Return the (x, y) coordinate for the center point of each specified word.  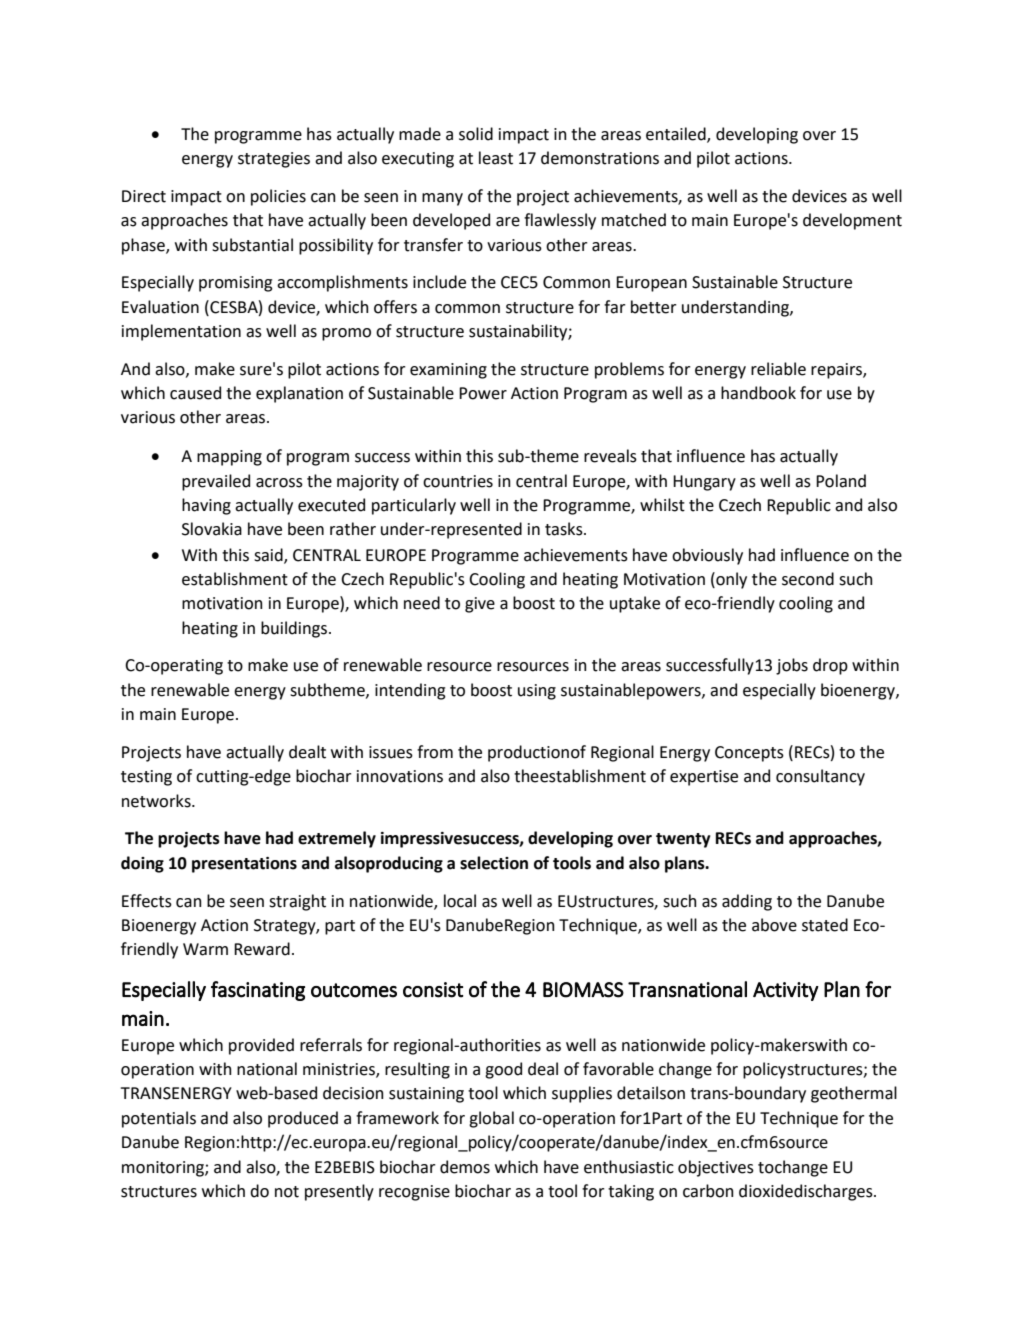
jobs (792, 666)
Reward (262, 949)
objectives (716, 1168)
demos (465, 1167)
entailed (677, 134)
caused (195, 393)
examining (448, 371)
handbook (758, 393)
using (537, 692)
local (460, 901)
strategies (274, 160)
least (496, 158)
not (287, 1192)
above (774, 925)
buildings (294, 629)
